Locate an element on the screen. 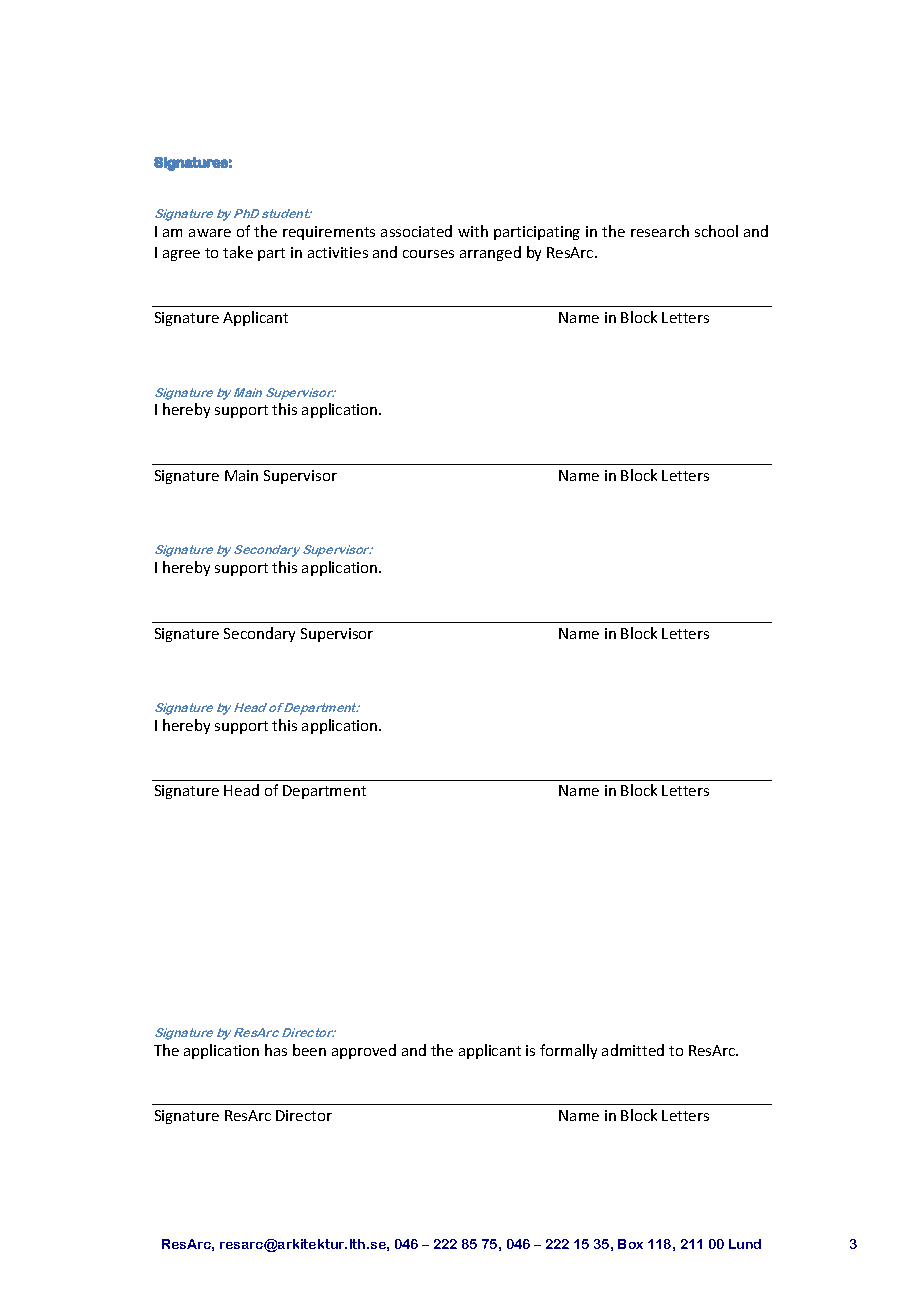  formally is located at coordinates (568, 1051).
